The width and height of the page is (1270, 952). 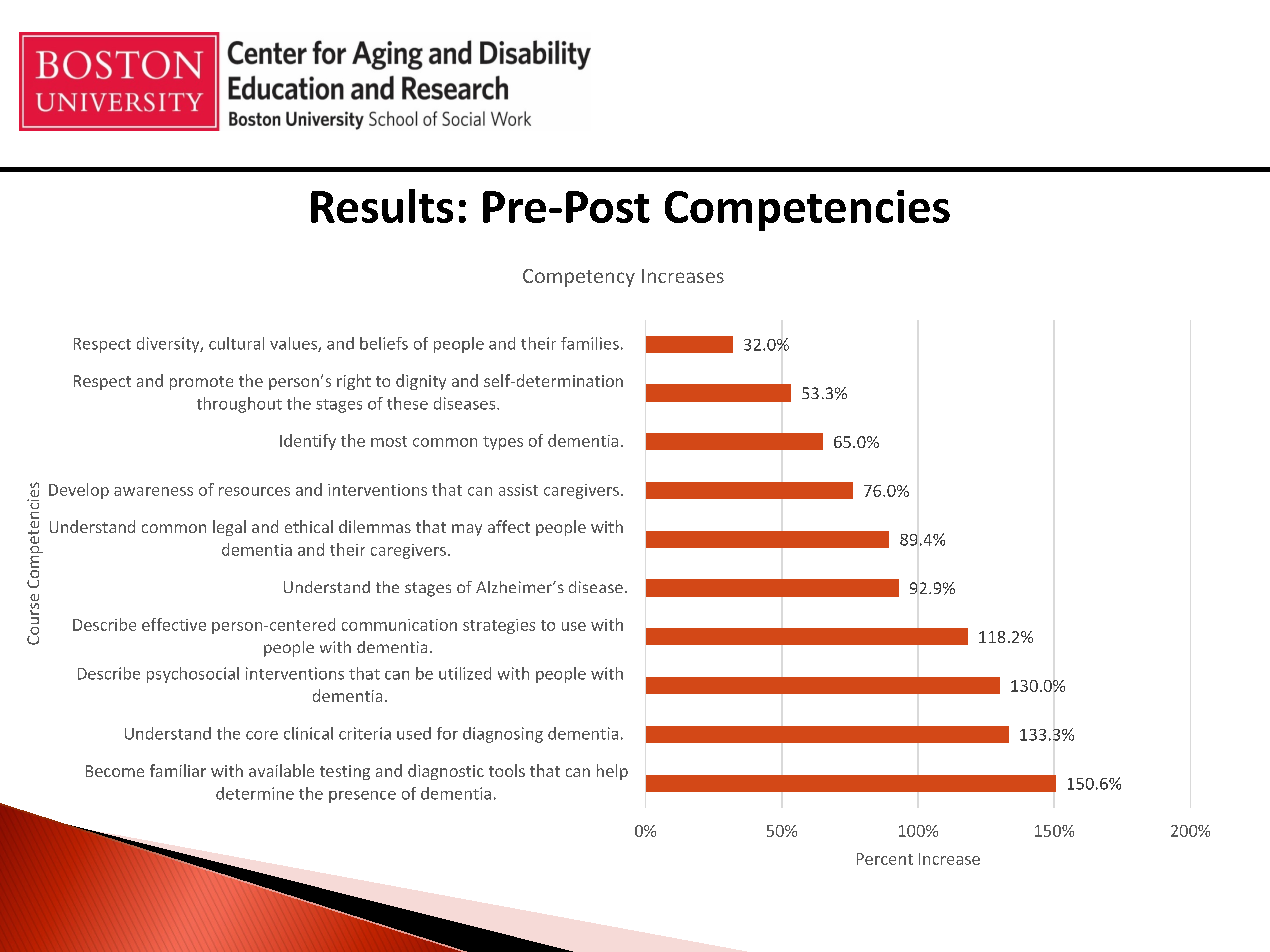 What do you see at coordinates (239, 405) in the page?
I see `throughout` at bounding box center [239, 405].
